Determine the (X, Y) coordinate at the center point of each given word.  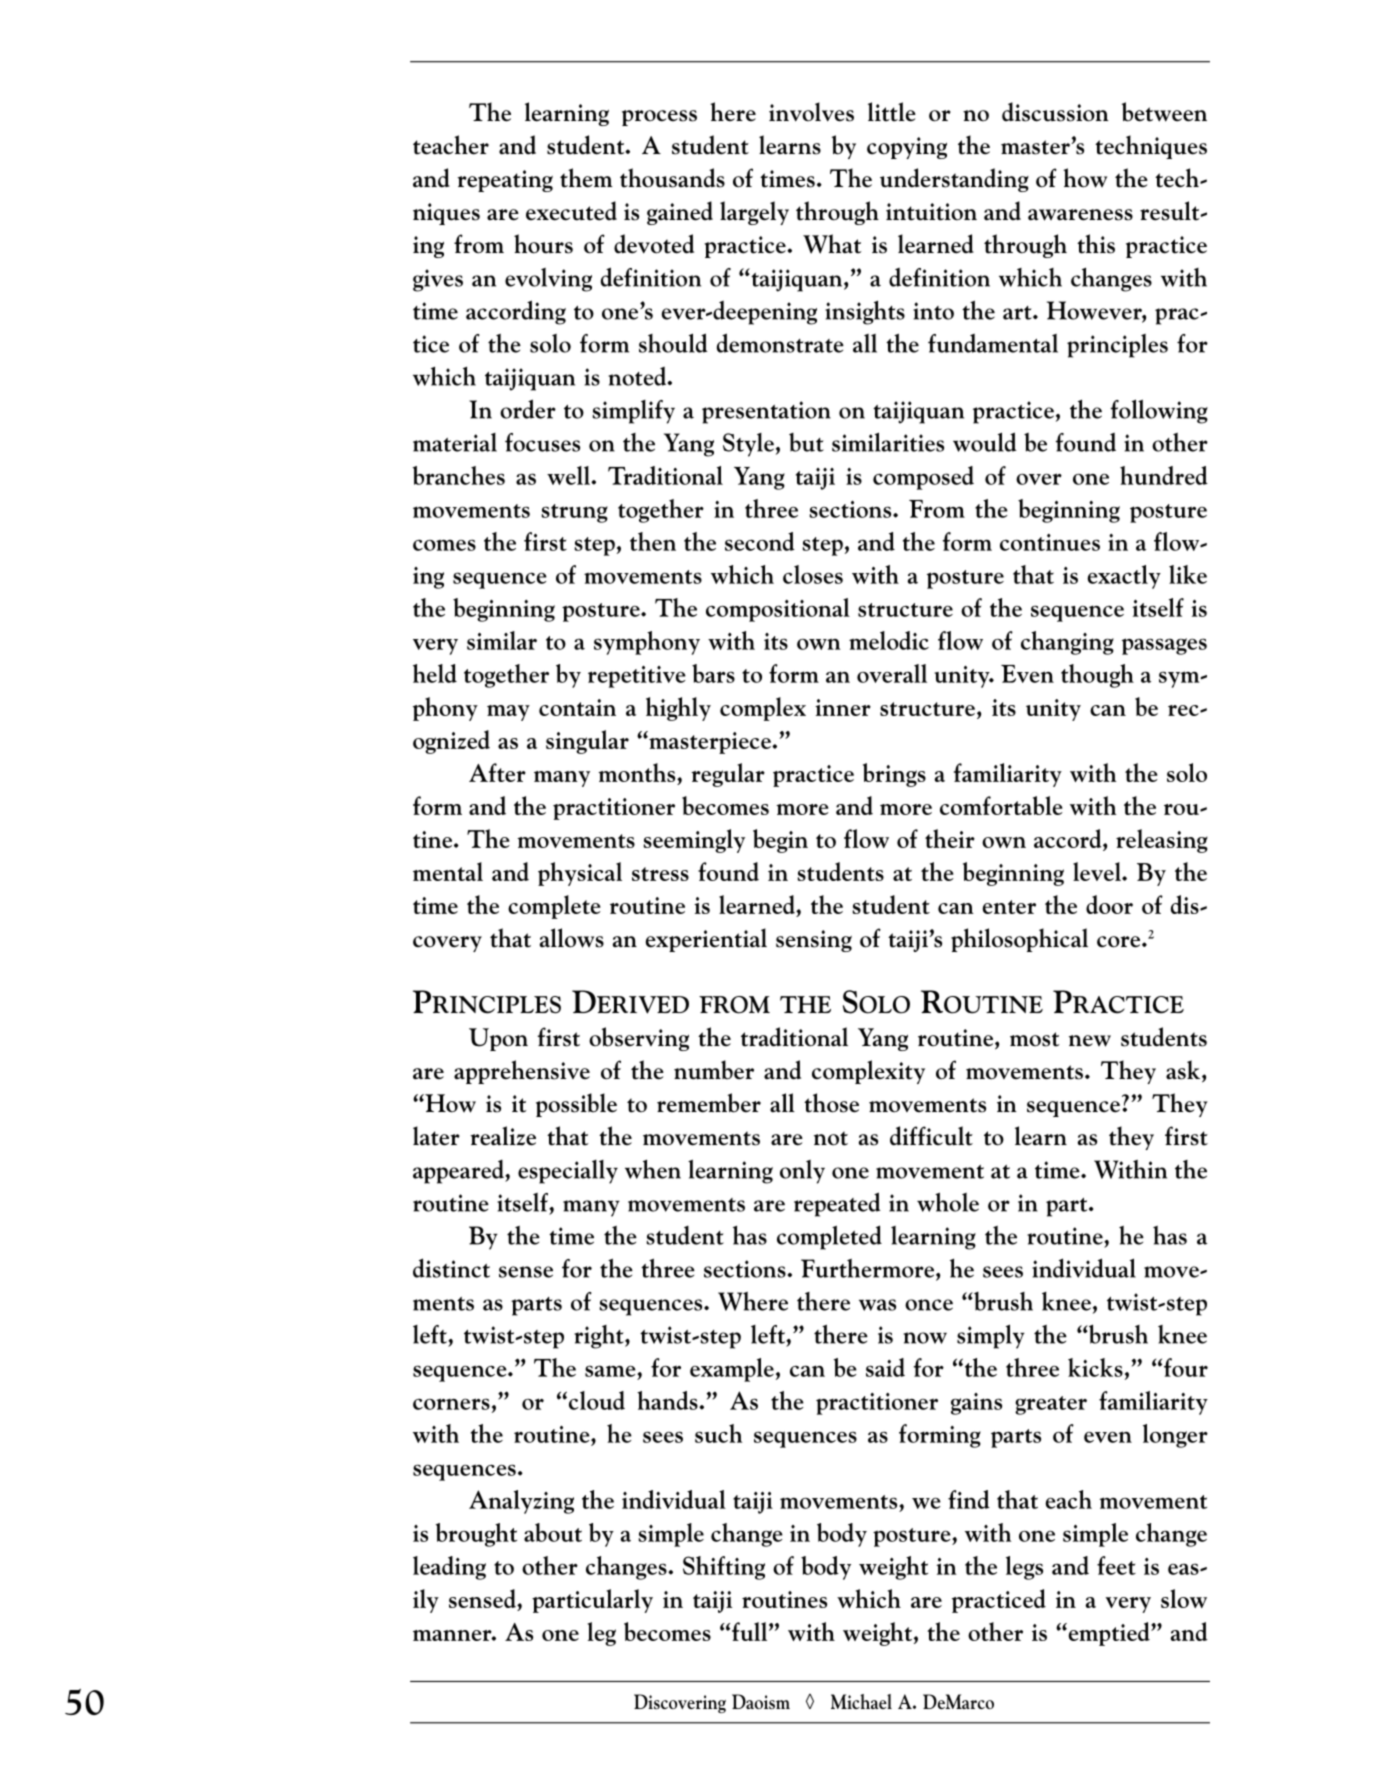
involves (811, 112)
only (802, 1172)
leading (449, 1568)
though (1097, 676)
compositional (778, 610)
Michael (861, 1701)
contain (577, 707)
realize (503, 1136)
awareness (1080, 215)
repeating (505, 181)
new (1090, 1041)
